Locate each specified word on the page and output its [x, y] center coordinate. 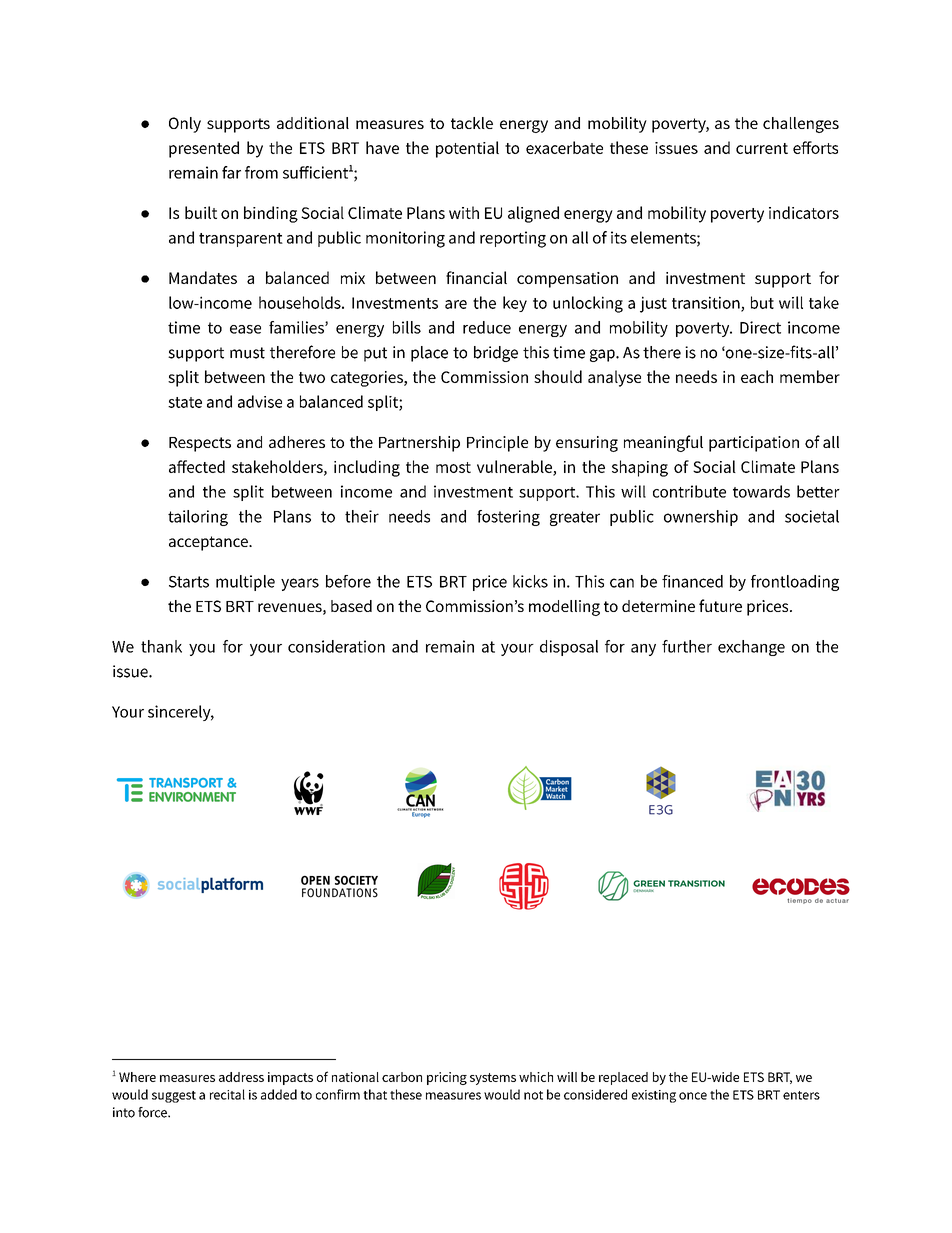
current [762, 148]
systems [493, 1079]
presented [204, 149]
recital [227, 1094]
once [693, 1096]
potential [467, 149]
